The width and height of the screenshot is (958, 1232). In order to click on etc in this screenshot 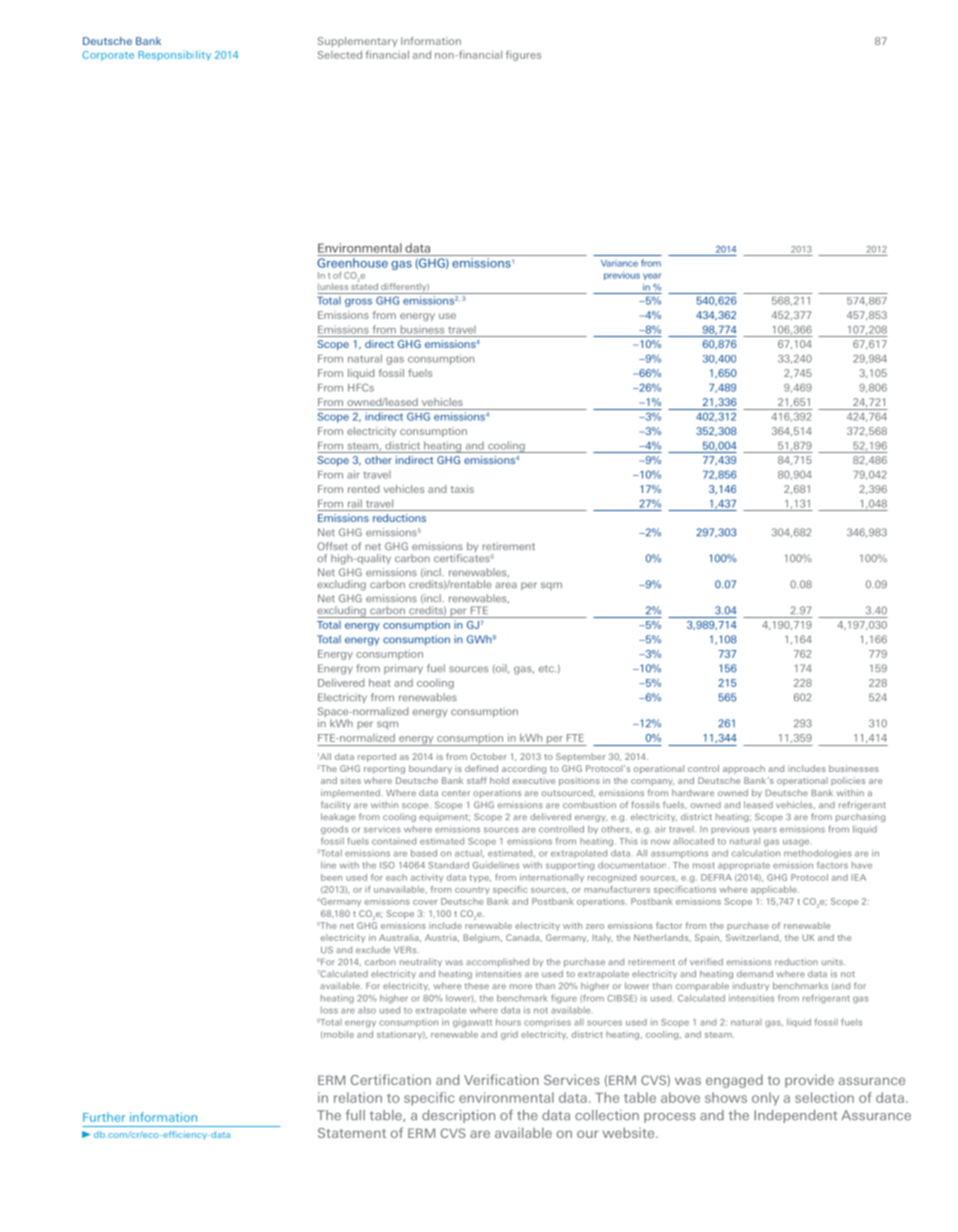, I will do `click(547, 668)`.
